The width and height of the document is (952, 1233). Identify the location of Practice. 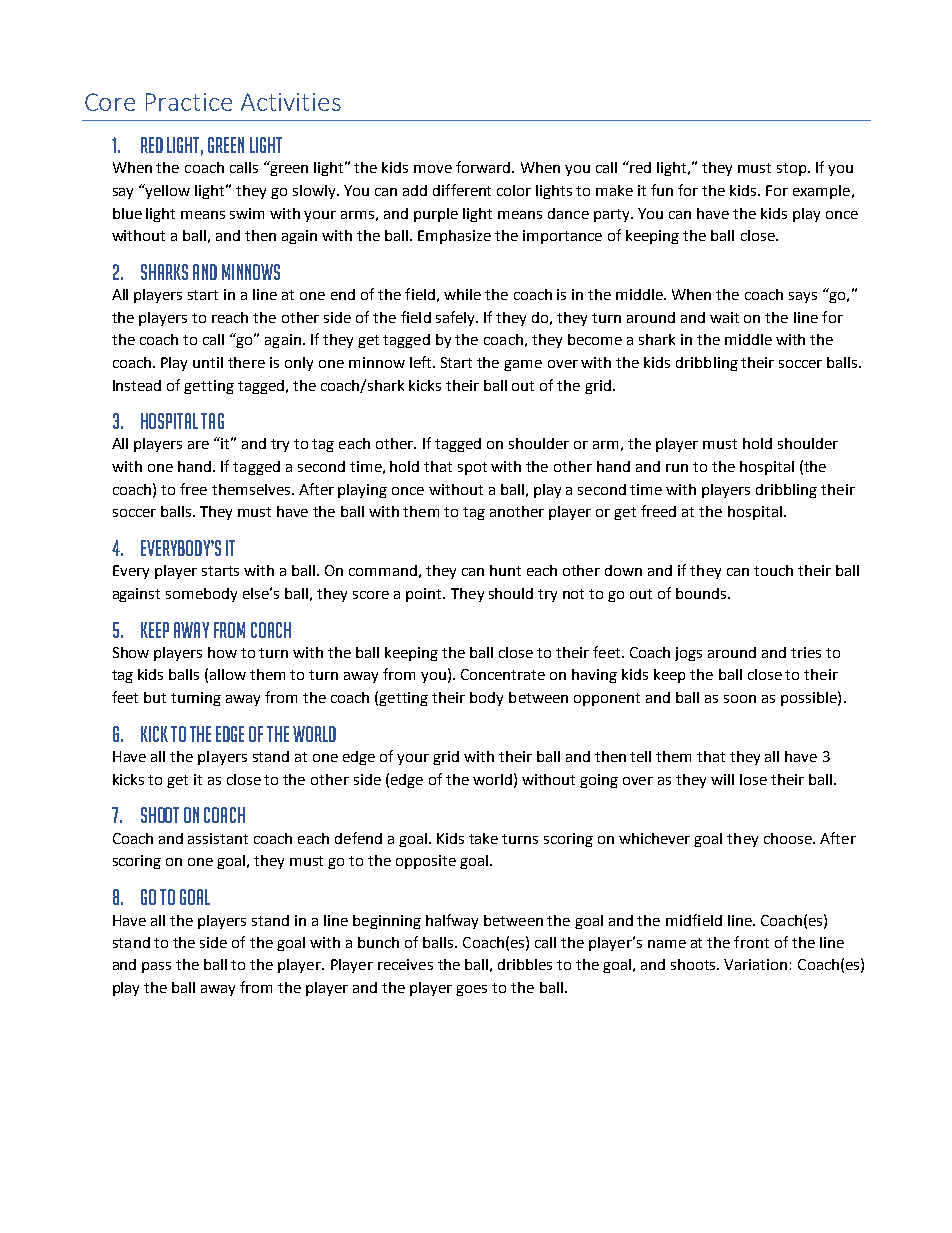
(189, 102).
